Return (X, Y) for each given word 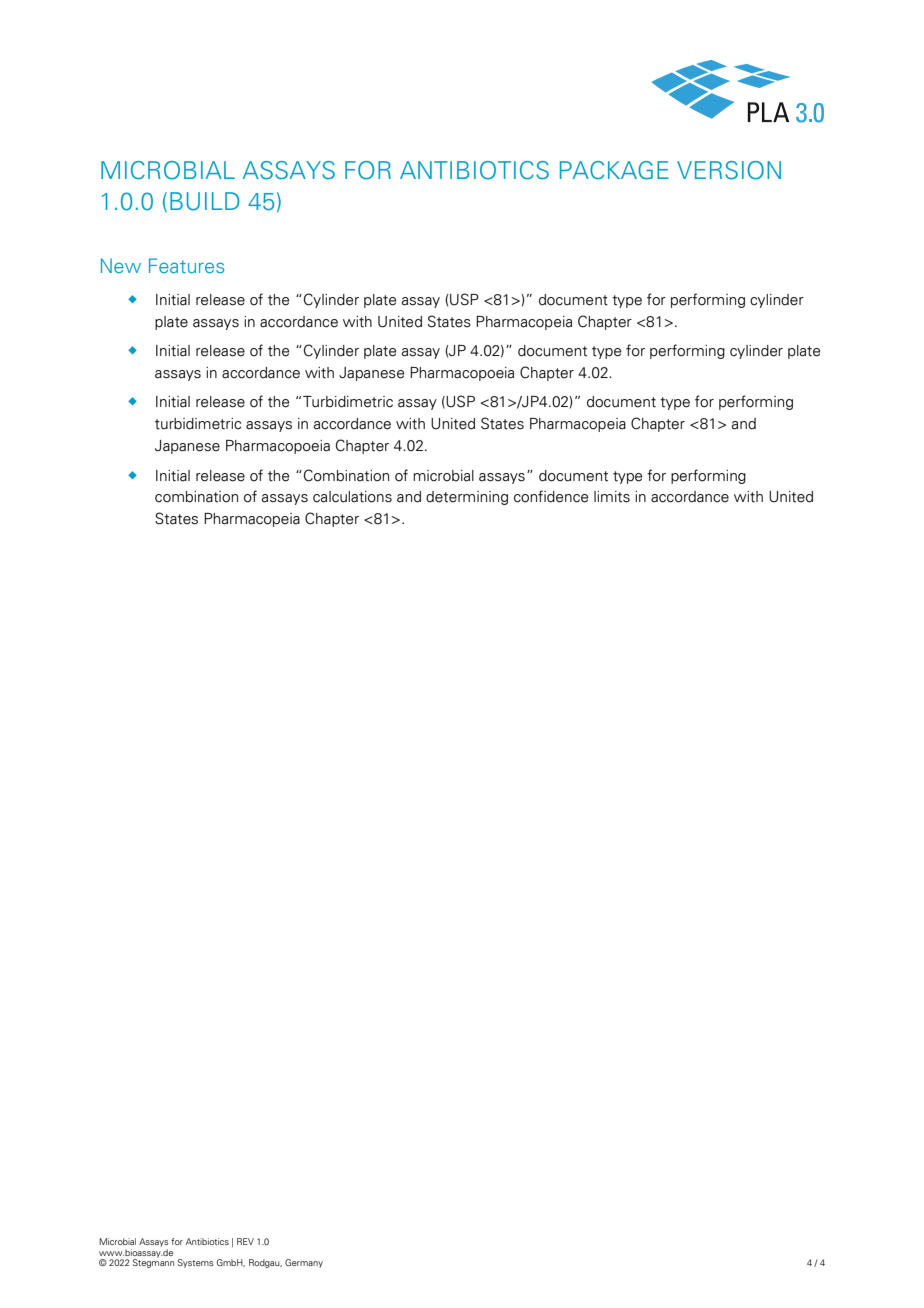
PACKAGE (614, 170)
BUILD (204, 201)
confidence (551, 496)
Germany (304, 1263)
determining (467, 498)
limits (612, 497)
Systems (196, 1263)
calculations (352, 497)
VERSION (729, 170)
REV (245, 1241)
